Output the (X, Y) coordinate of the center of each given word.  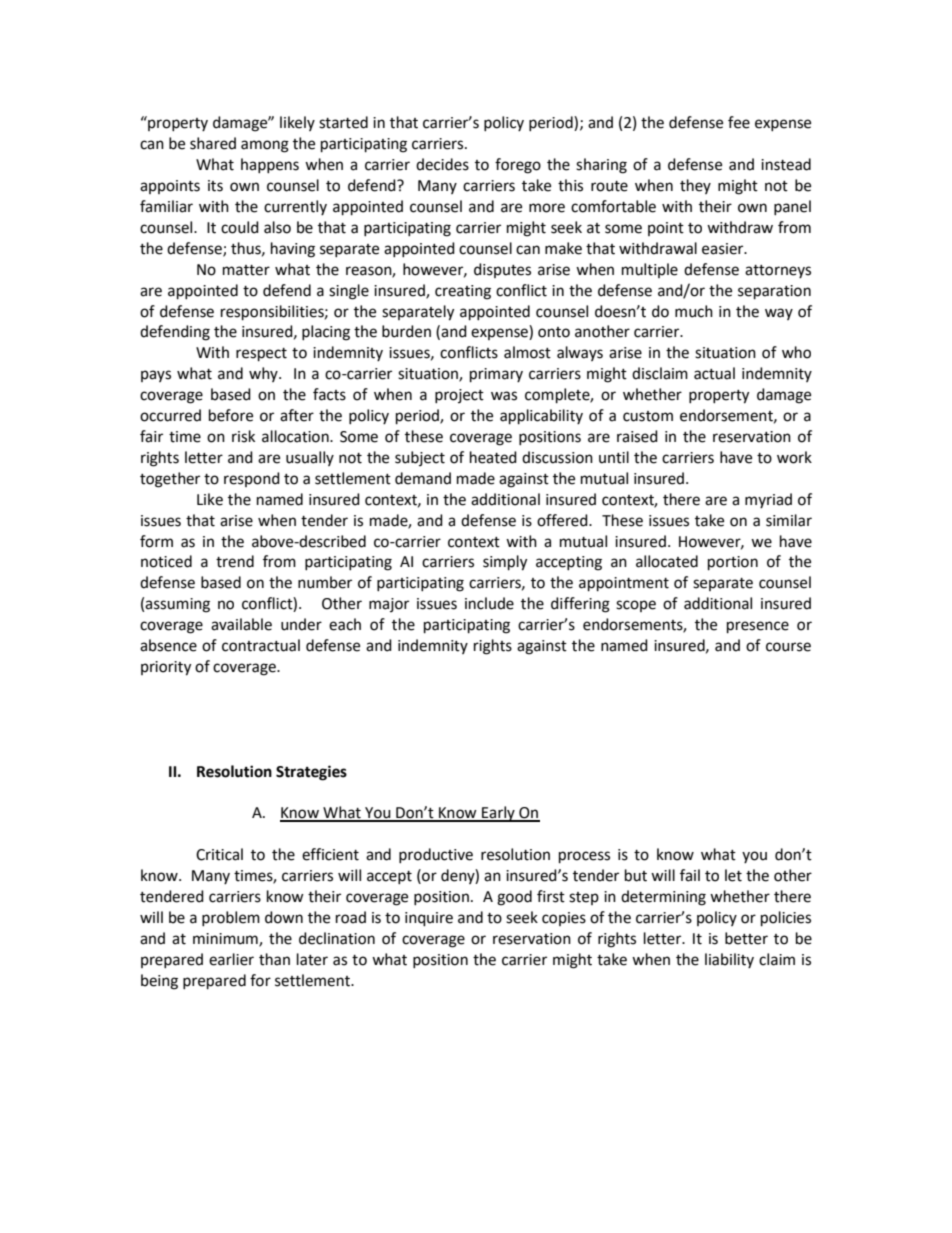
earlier (231, 959)
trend (235, 561)
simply (505, 563)
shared (213, 143)
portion (733, 563)
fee (739, 122)
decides (442, 164)
